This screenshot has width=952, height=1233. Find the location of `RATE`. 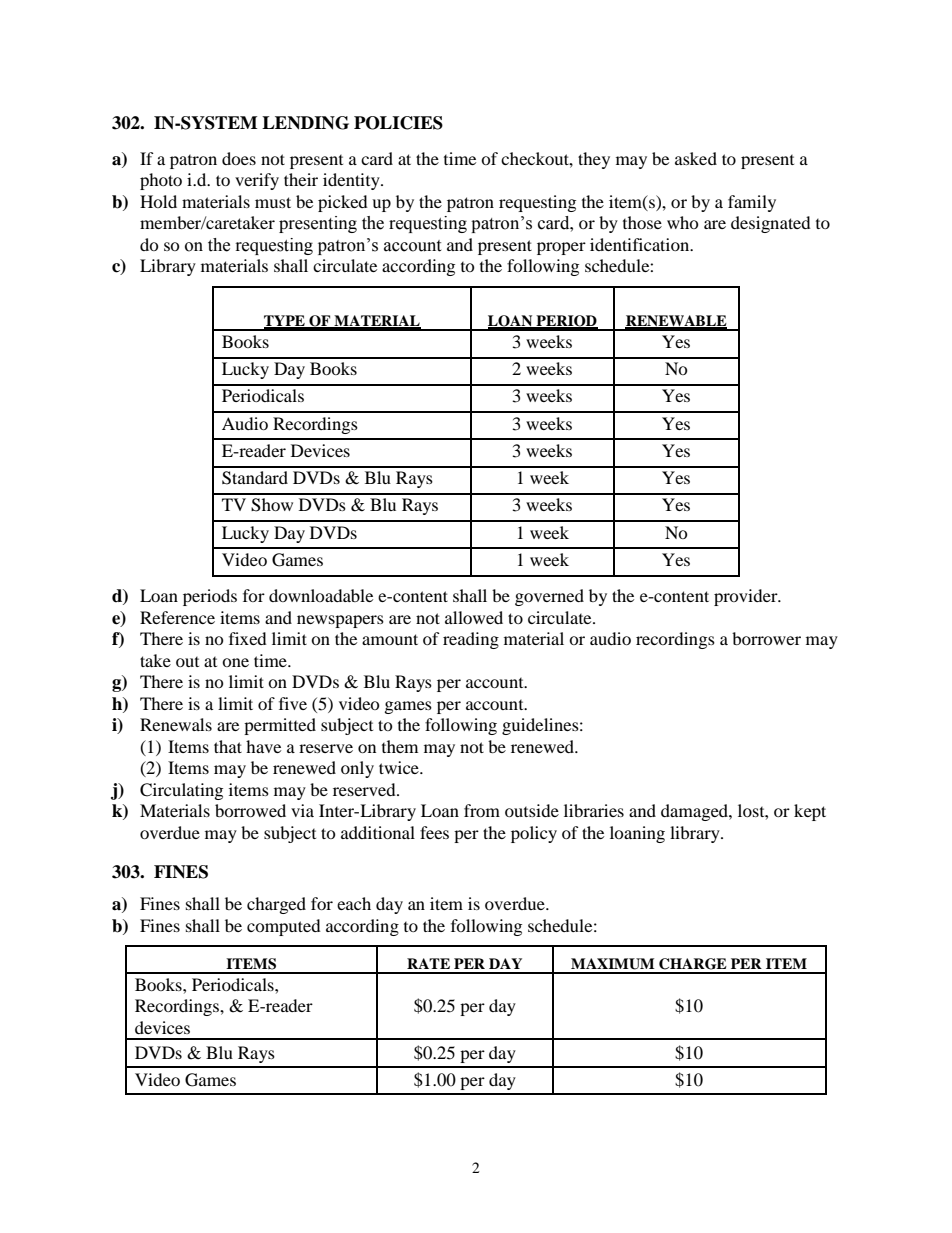

RATE is located at coordinates (428, 963).
